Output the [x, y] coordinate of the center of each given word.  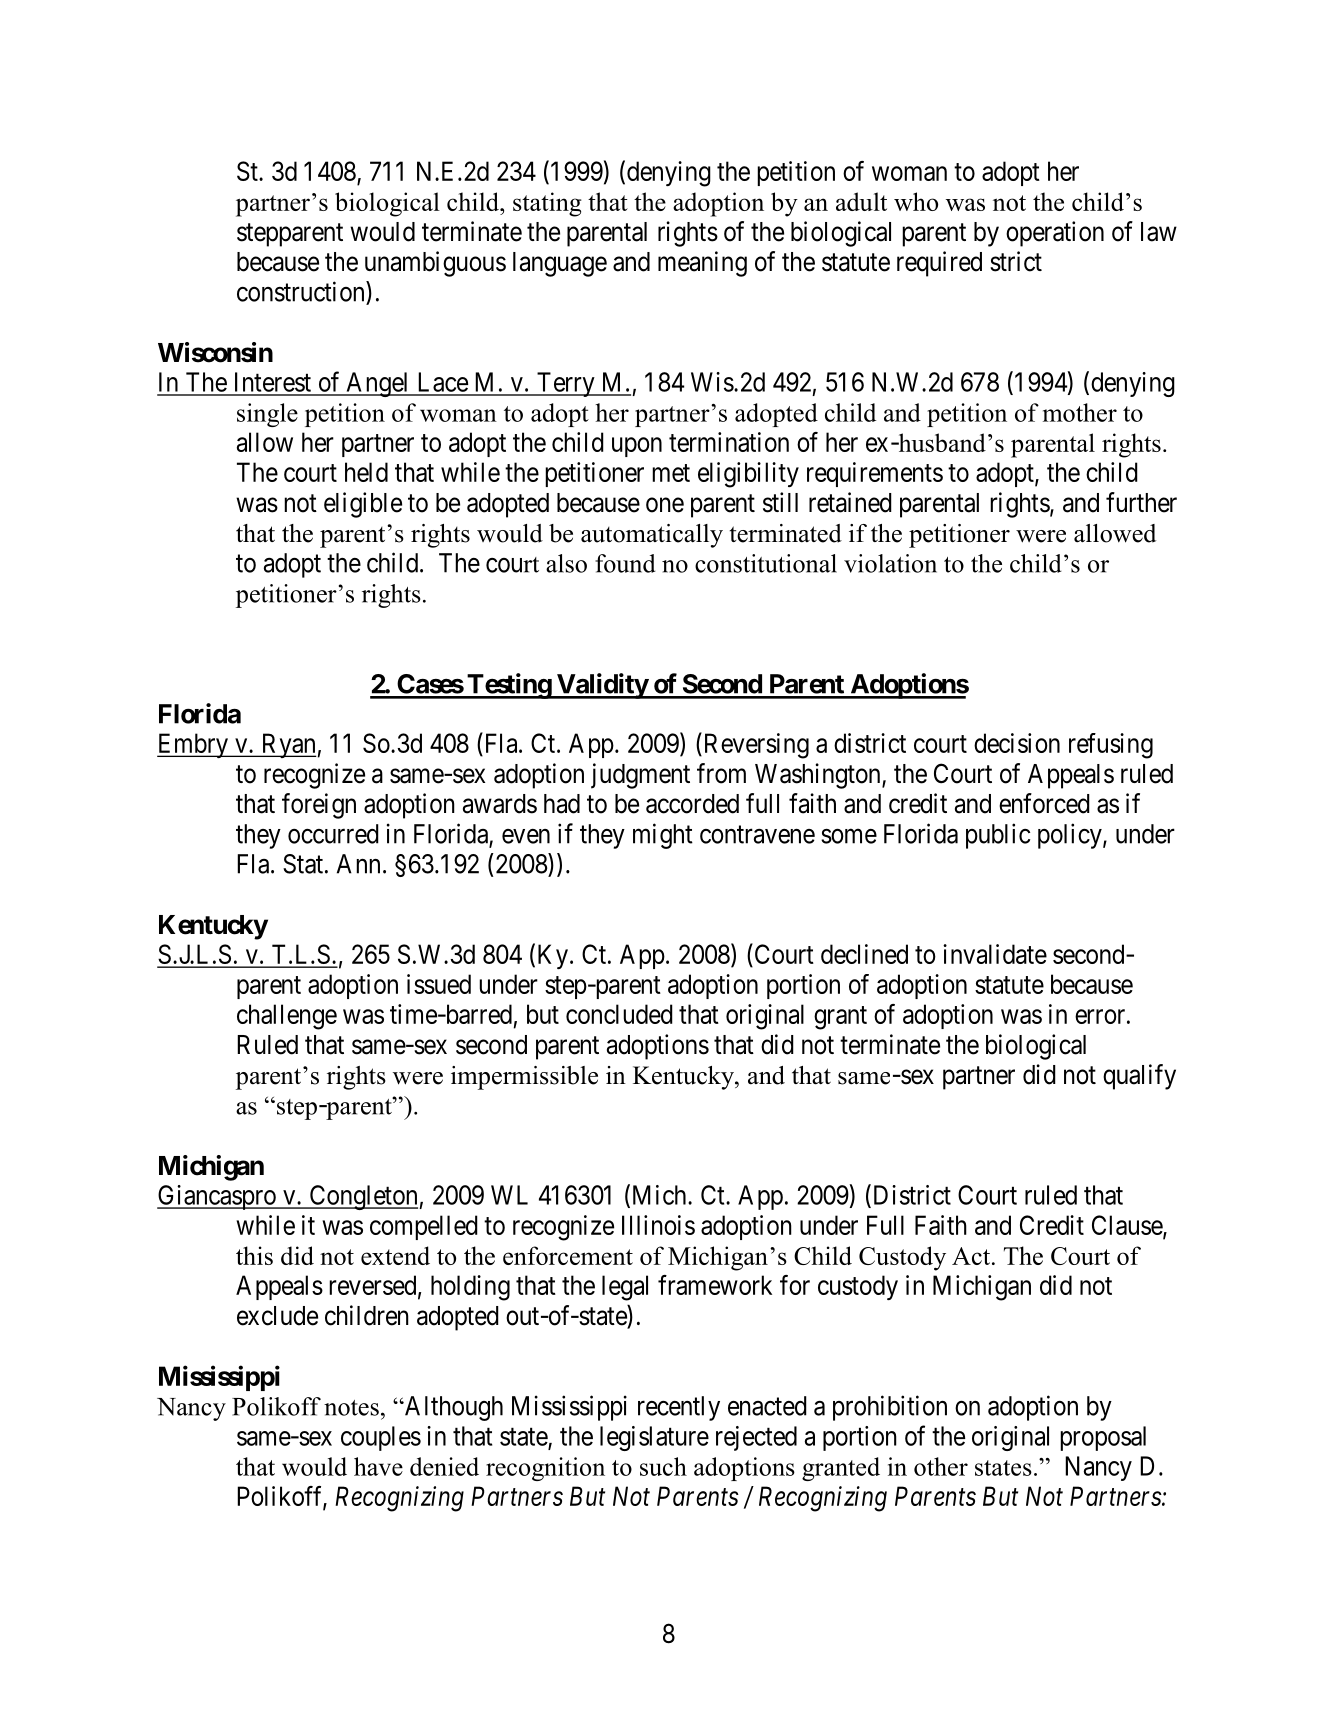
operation [1055, 234]
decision [1017, 743]
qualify [1139, 1077]
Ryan [288, 745]
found [625, 563]
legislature [654, 1438]
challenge [287, 1017]
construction [302, 291]
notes [351, 1408]
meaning [702, 264]
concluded [619, 1014]
